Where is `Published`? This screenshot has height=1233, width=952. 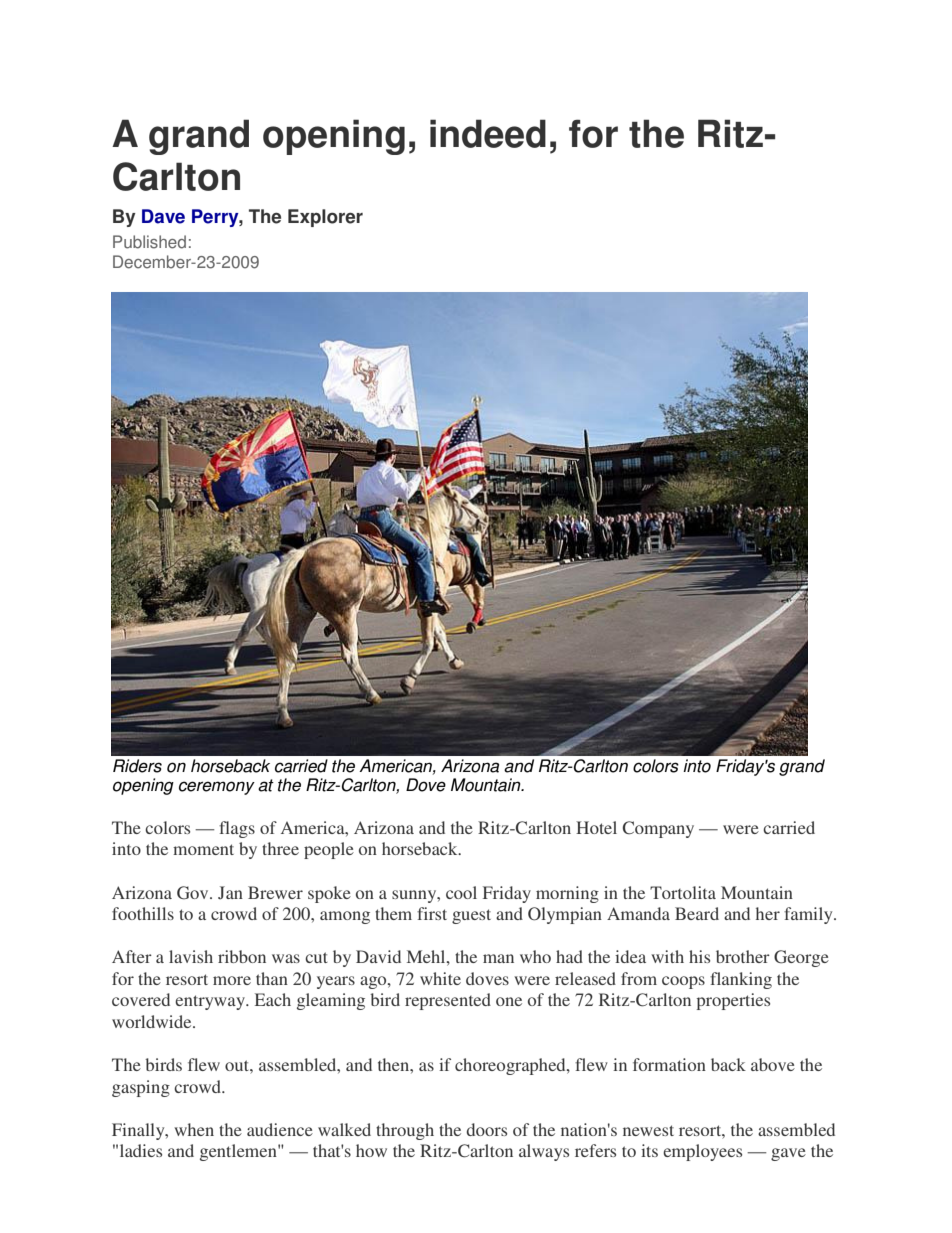
Published is located at coordinates (149, 242).
